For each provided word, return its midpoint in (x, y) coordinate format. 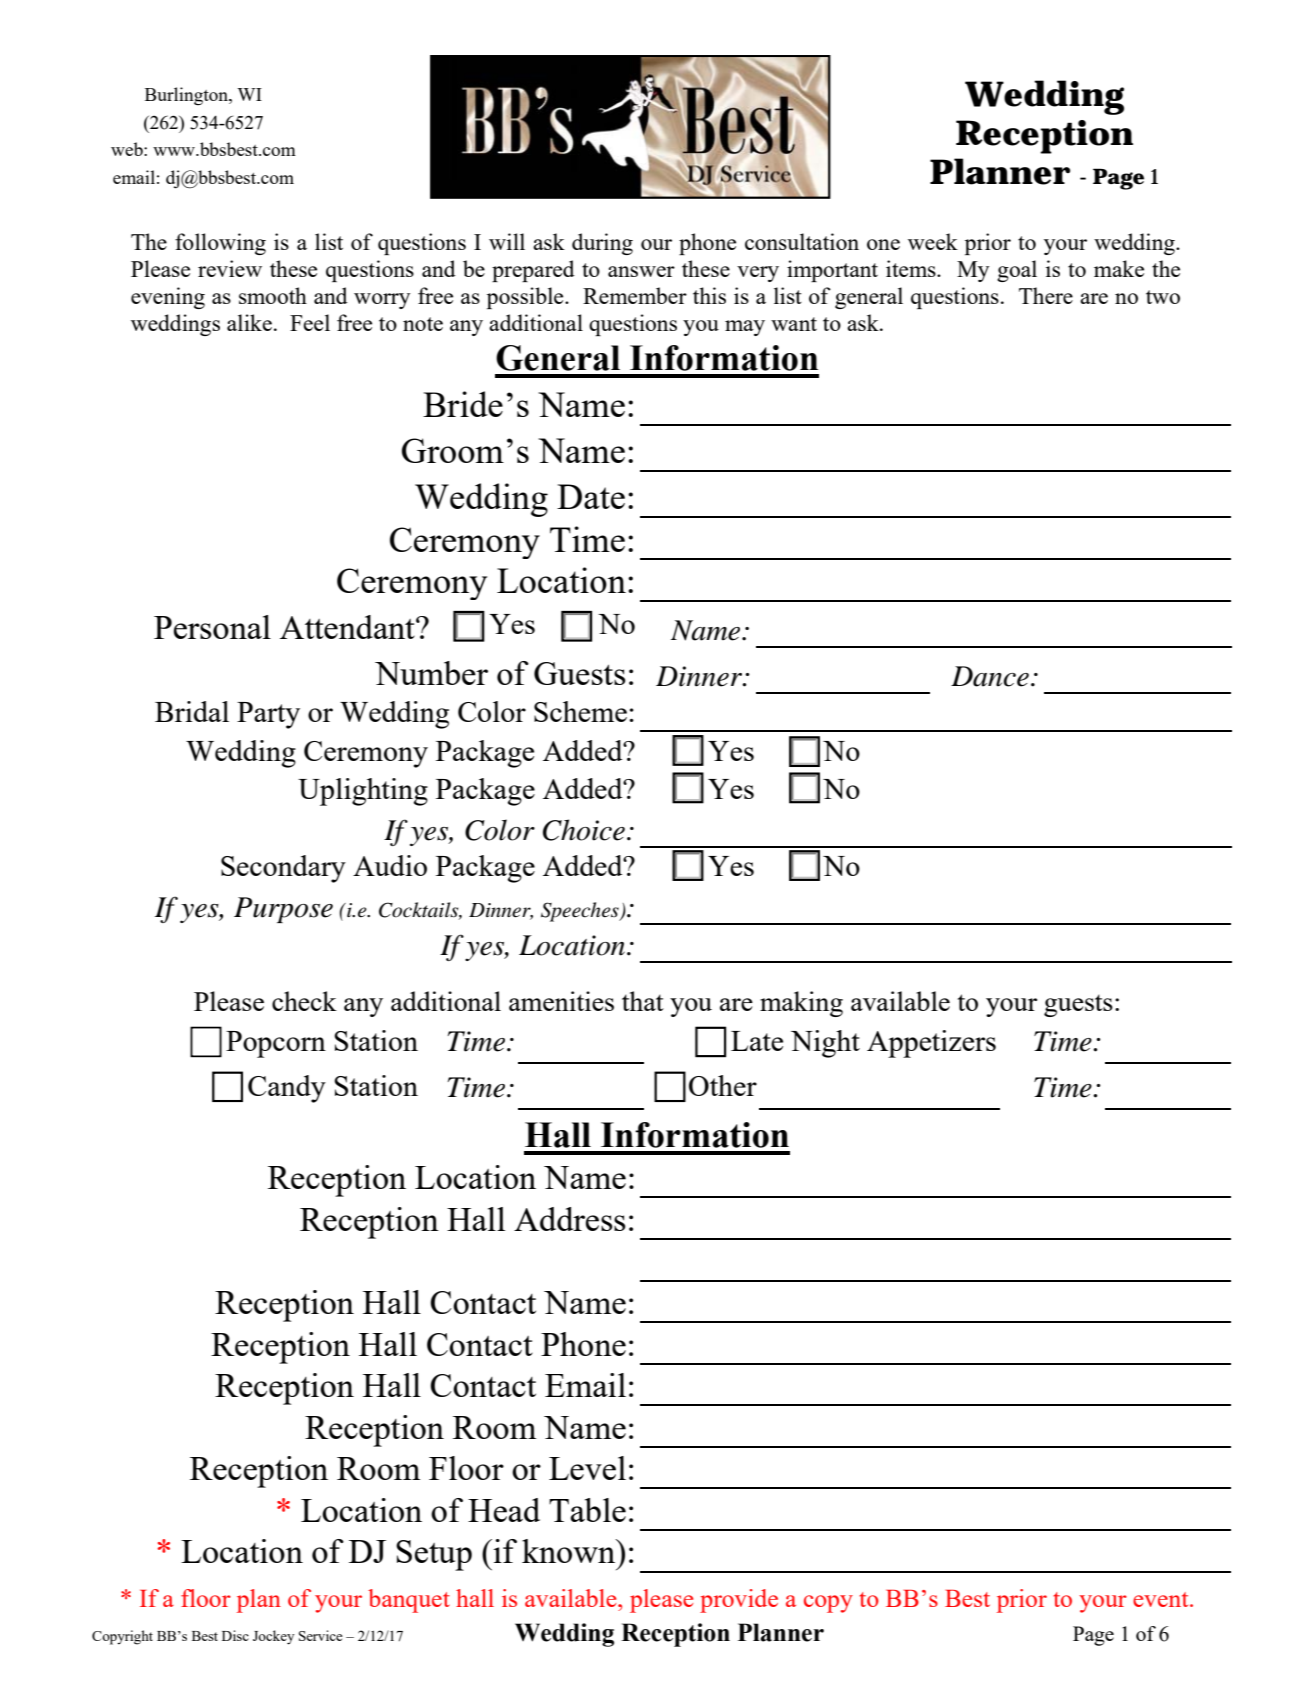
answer (641, 271)
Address (570, 1219)
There (1046, 295)
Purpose (283, 910)
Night (825, 1044)
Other (723, 1085)
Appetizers (931, 1044)
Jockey (274, 1637)
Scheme (580, 711)
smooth (273, 295)
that (643, 1001)
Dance (990, 676)
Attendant (348, 627)
